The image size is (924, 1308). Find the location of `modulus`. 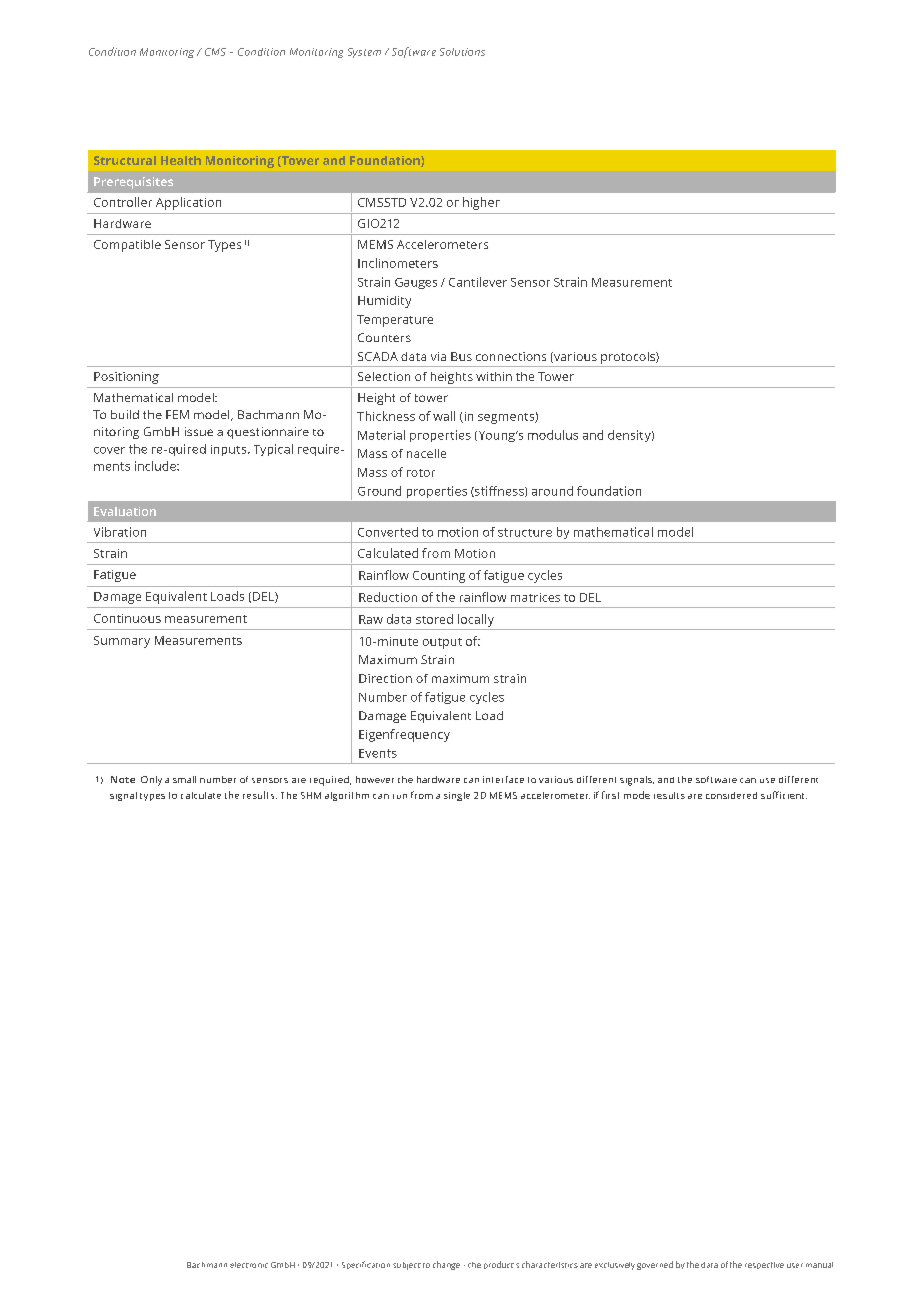

modulus is located at coordinates (553, 435).
